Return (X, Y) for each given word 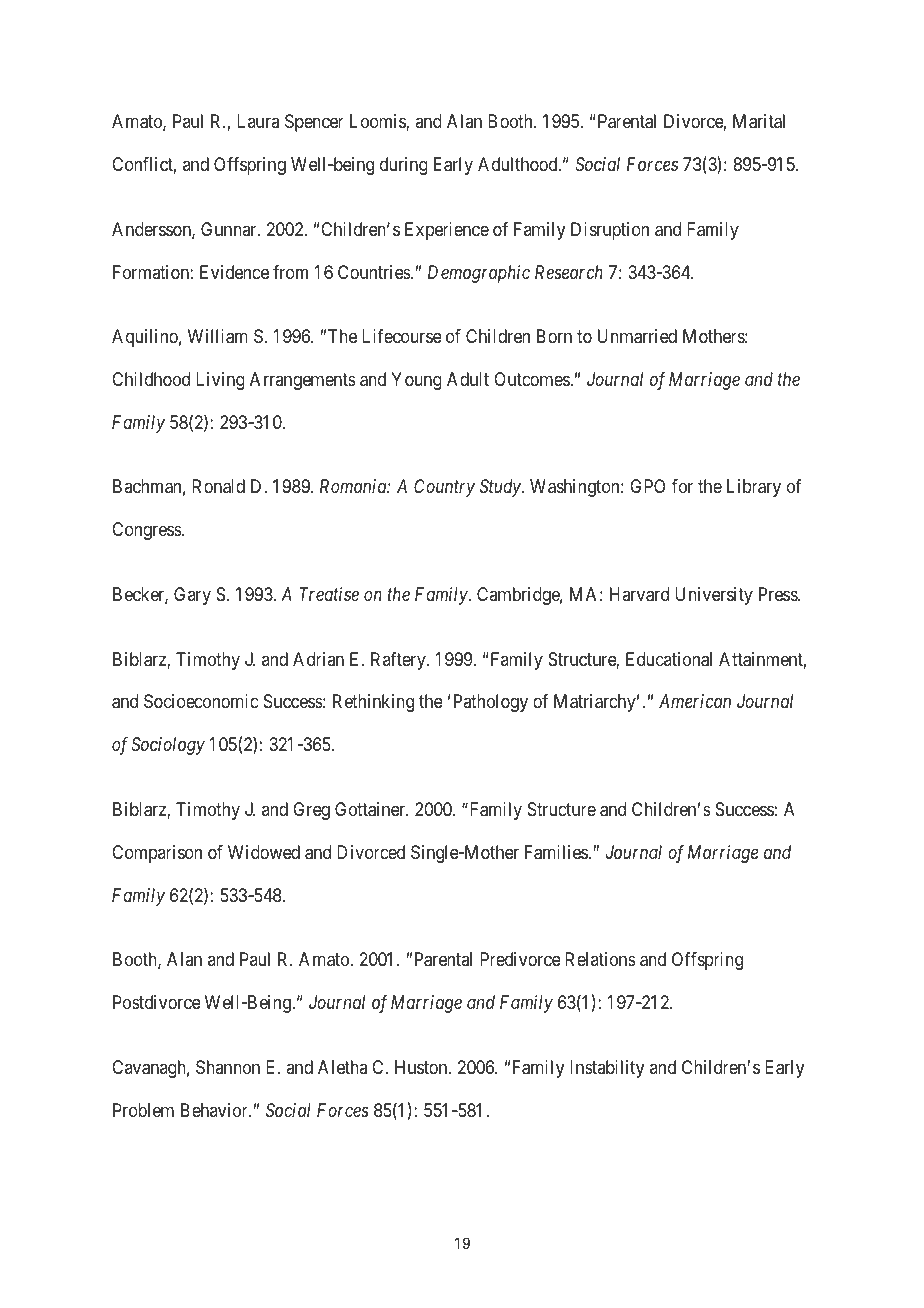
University (714, 596)
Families (556, 852)
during (404, 166)
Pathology (491, 703)
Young (416, 381)
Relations (600, 959)
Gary (192, 596)
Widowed (264, 852)
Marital (759, 121)
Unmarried (637, 336)
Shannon (228, 1067)
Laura (258, 121)
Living (220, 381)
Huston (422, 1067)
